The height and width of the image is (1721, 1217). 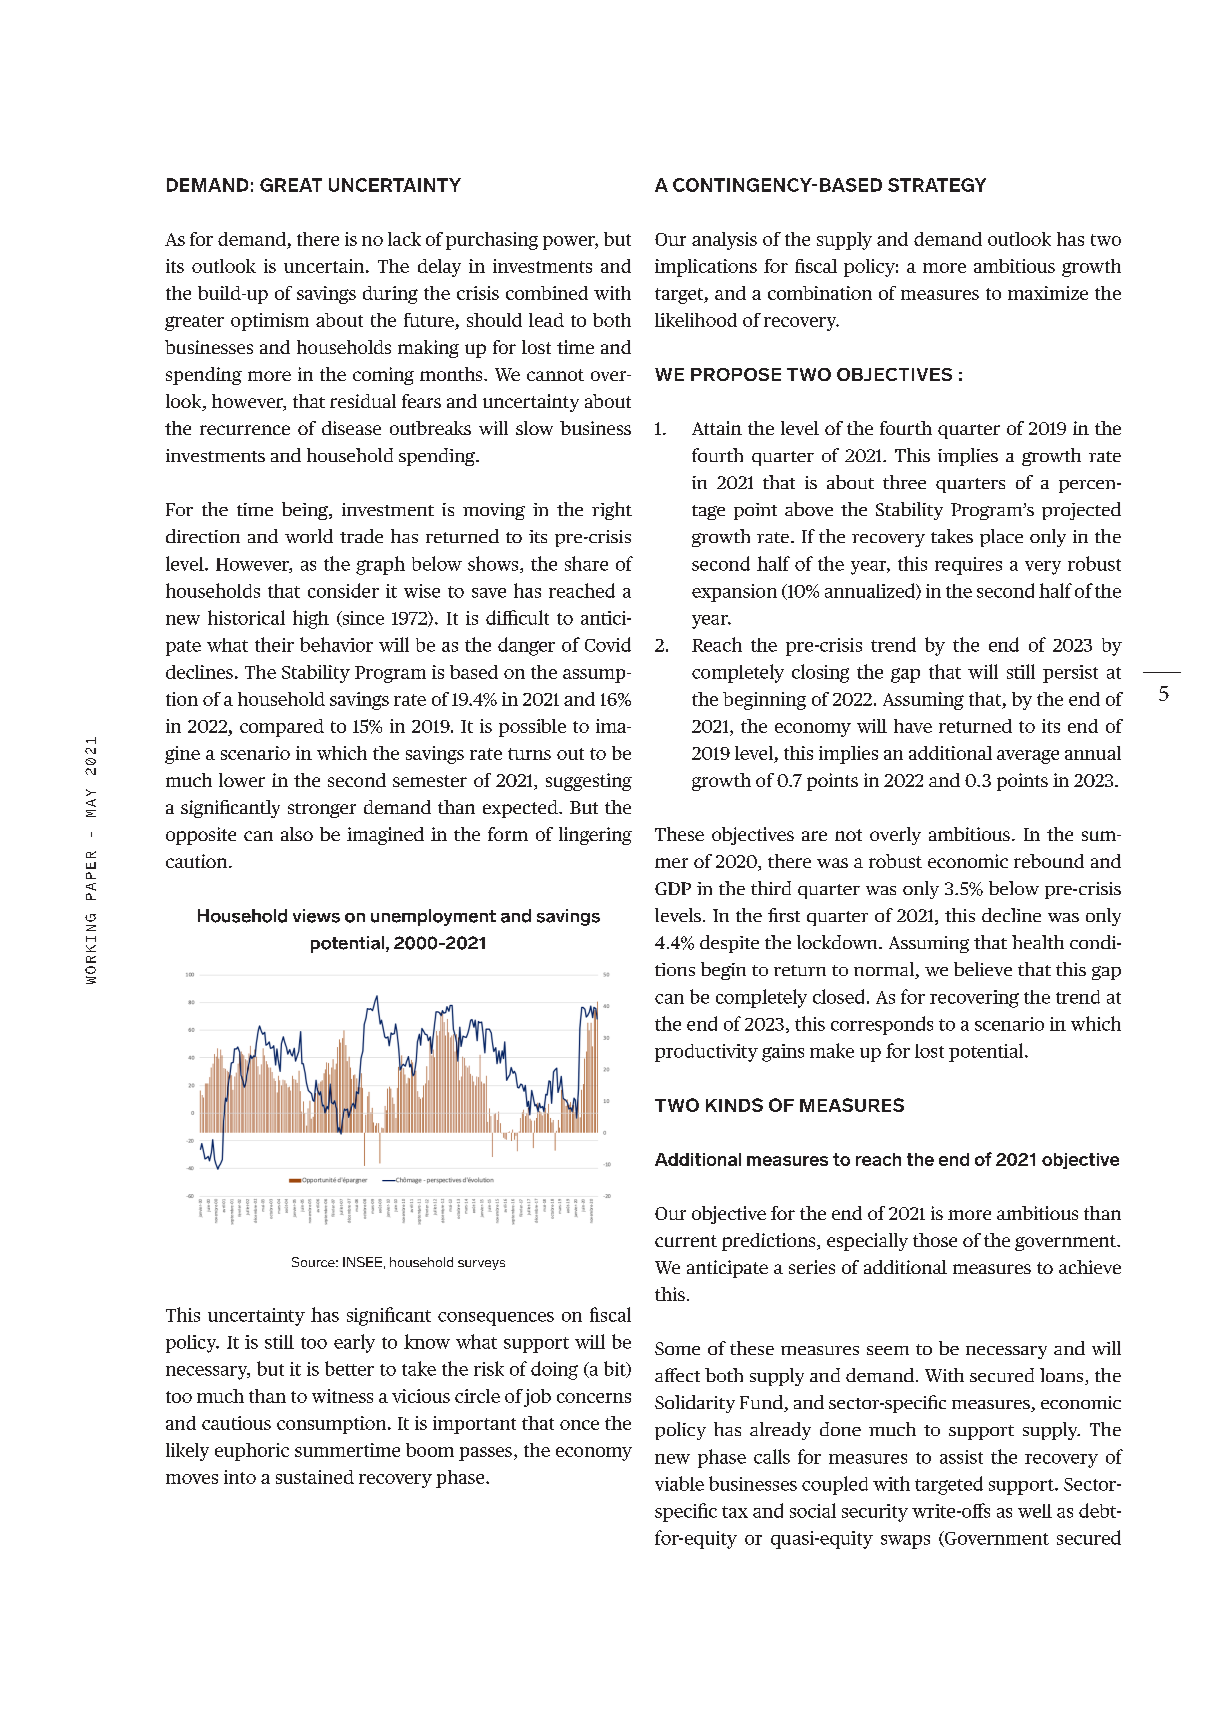 I want to click on compared, so click(x=282, y=728).
